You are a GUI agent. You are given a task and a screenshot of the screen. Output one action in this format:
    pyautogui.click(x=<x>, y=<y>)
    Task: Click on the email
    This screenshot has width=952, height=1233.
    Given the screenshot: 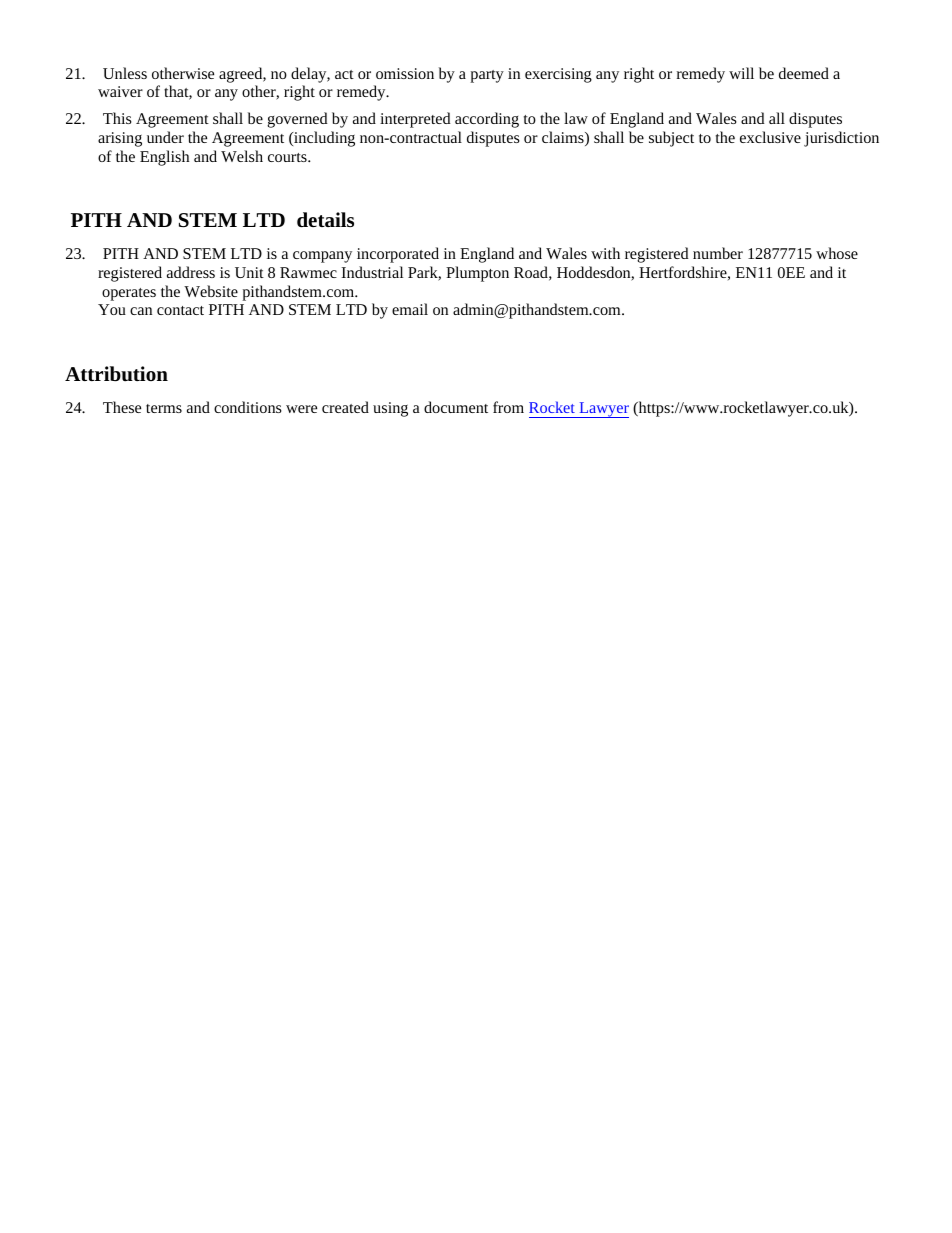 What is the action you would take?
    pyautogui.click(x=410, y=309)
